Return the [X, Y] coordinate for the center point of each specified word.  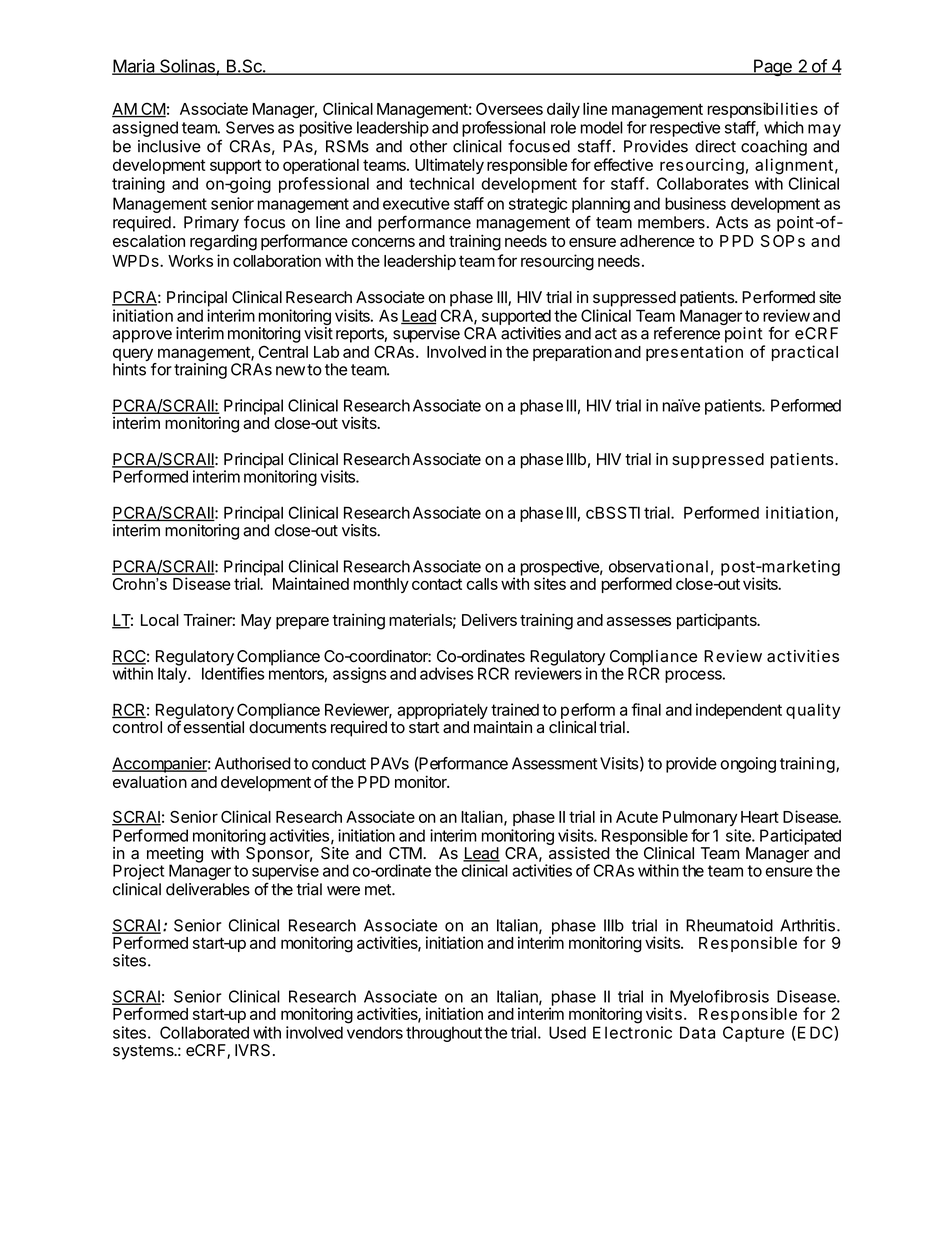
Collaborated [204, 1032]
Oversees [509, 108]
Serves [250, 127]
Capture [753, 1034]
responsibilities [763, 110]
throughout [444, 1034]
